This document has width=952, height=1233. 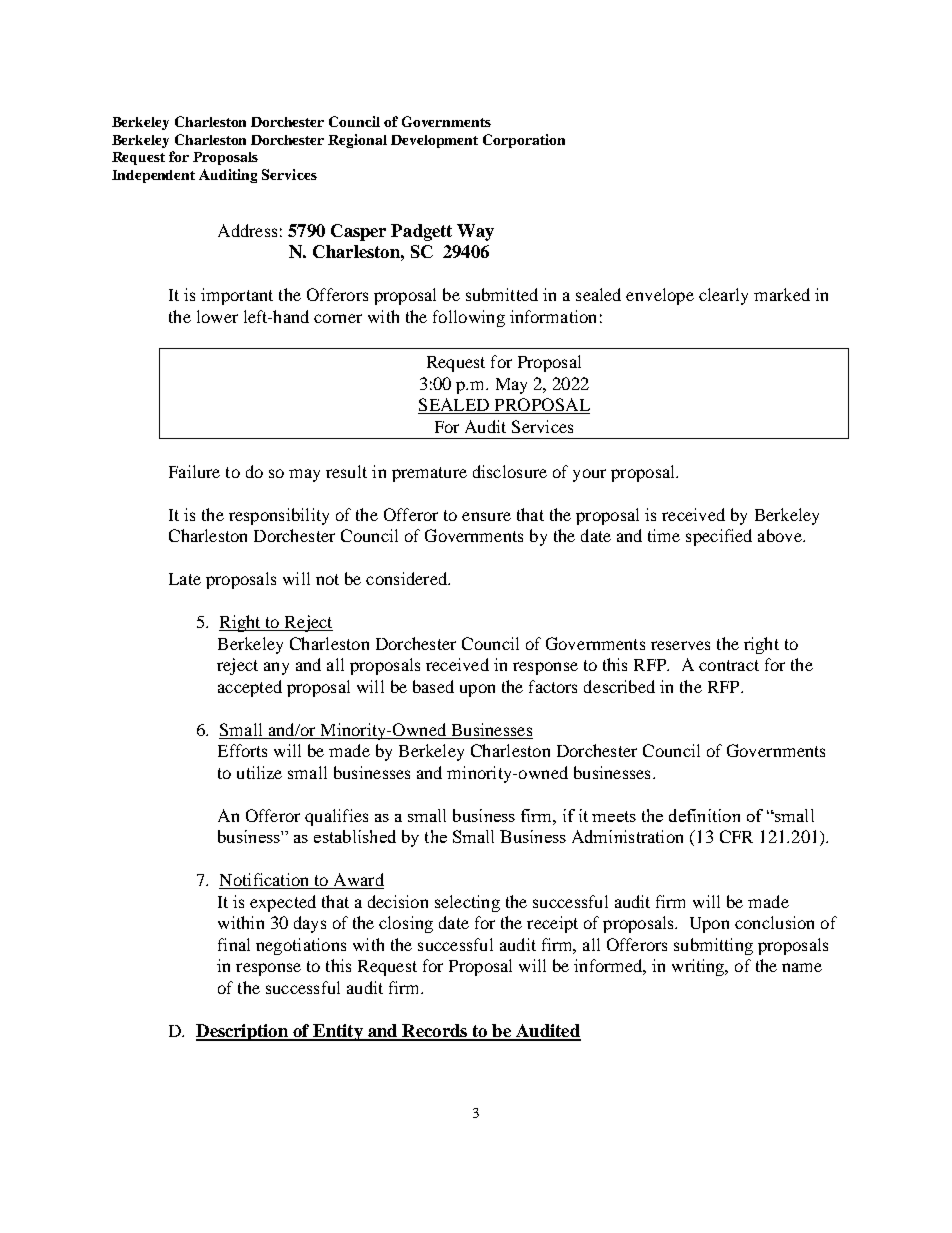 What do you see at coordinates (217, 316) in the document?
I see `lower` at bounding box center [217, 316].
